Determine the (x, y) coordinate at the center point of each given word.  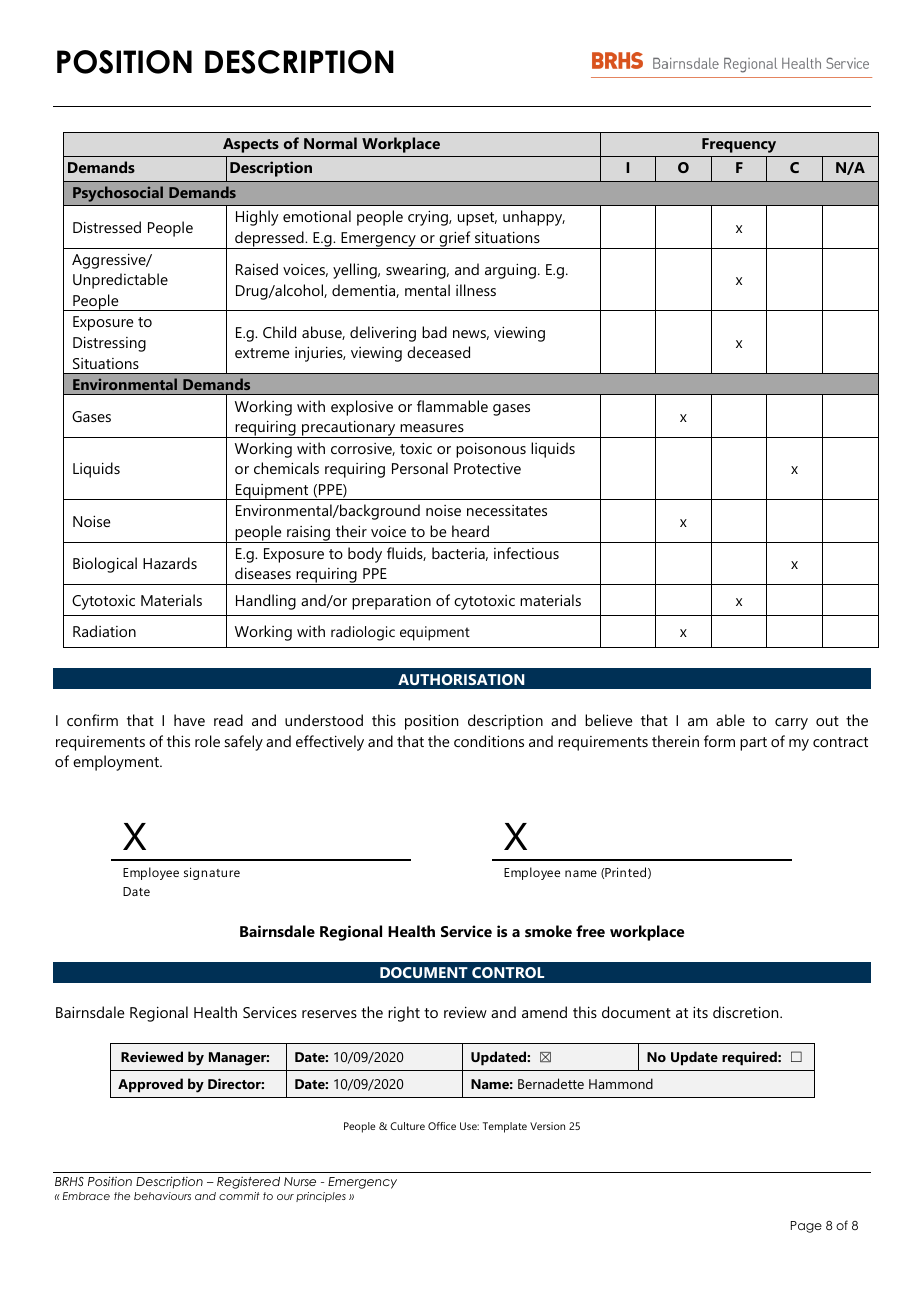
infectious (526, 553)
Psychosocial (118, 194)
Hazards (170, 563)
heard (470, 531)
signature (212, 873)
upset (477, 219)
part (753, 744)
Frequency (739, 145)
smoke (548, 931)
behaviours (162, 1196)
